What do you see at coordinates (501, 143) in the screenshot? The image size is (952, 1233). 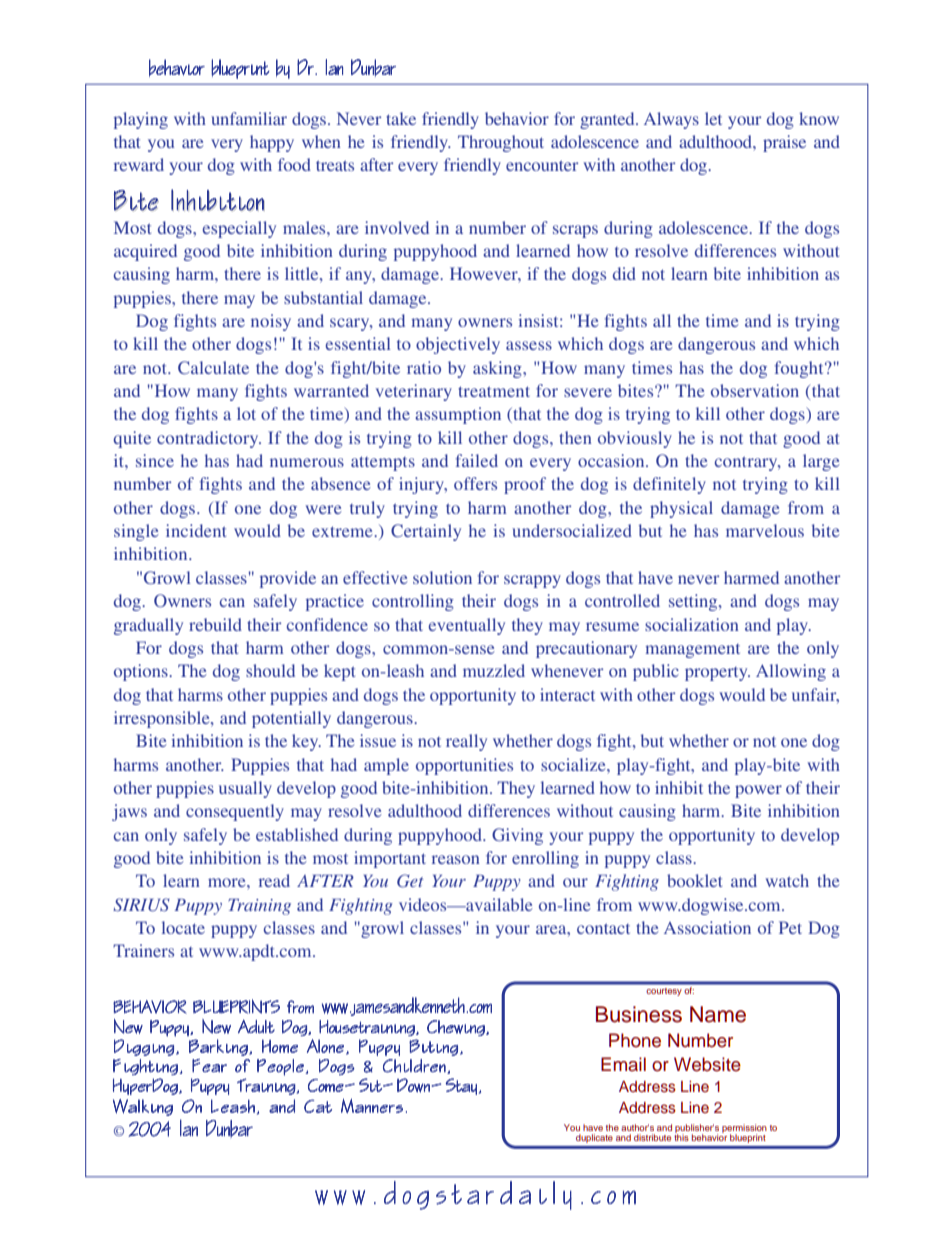 I see `Throughout` at bounding box center [501, 143].
